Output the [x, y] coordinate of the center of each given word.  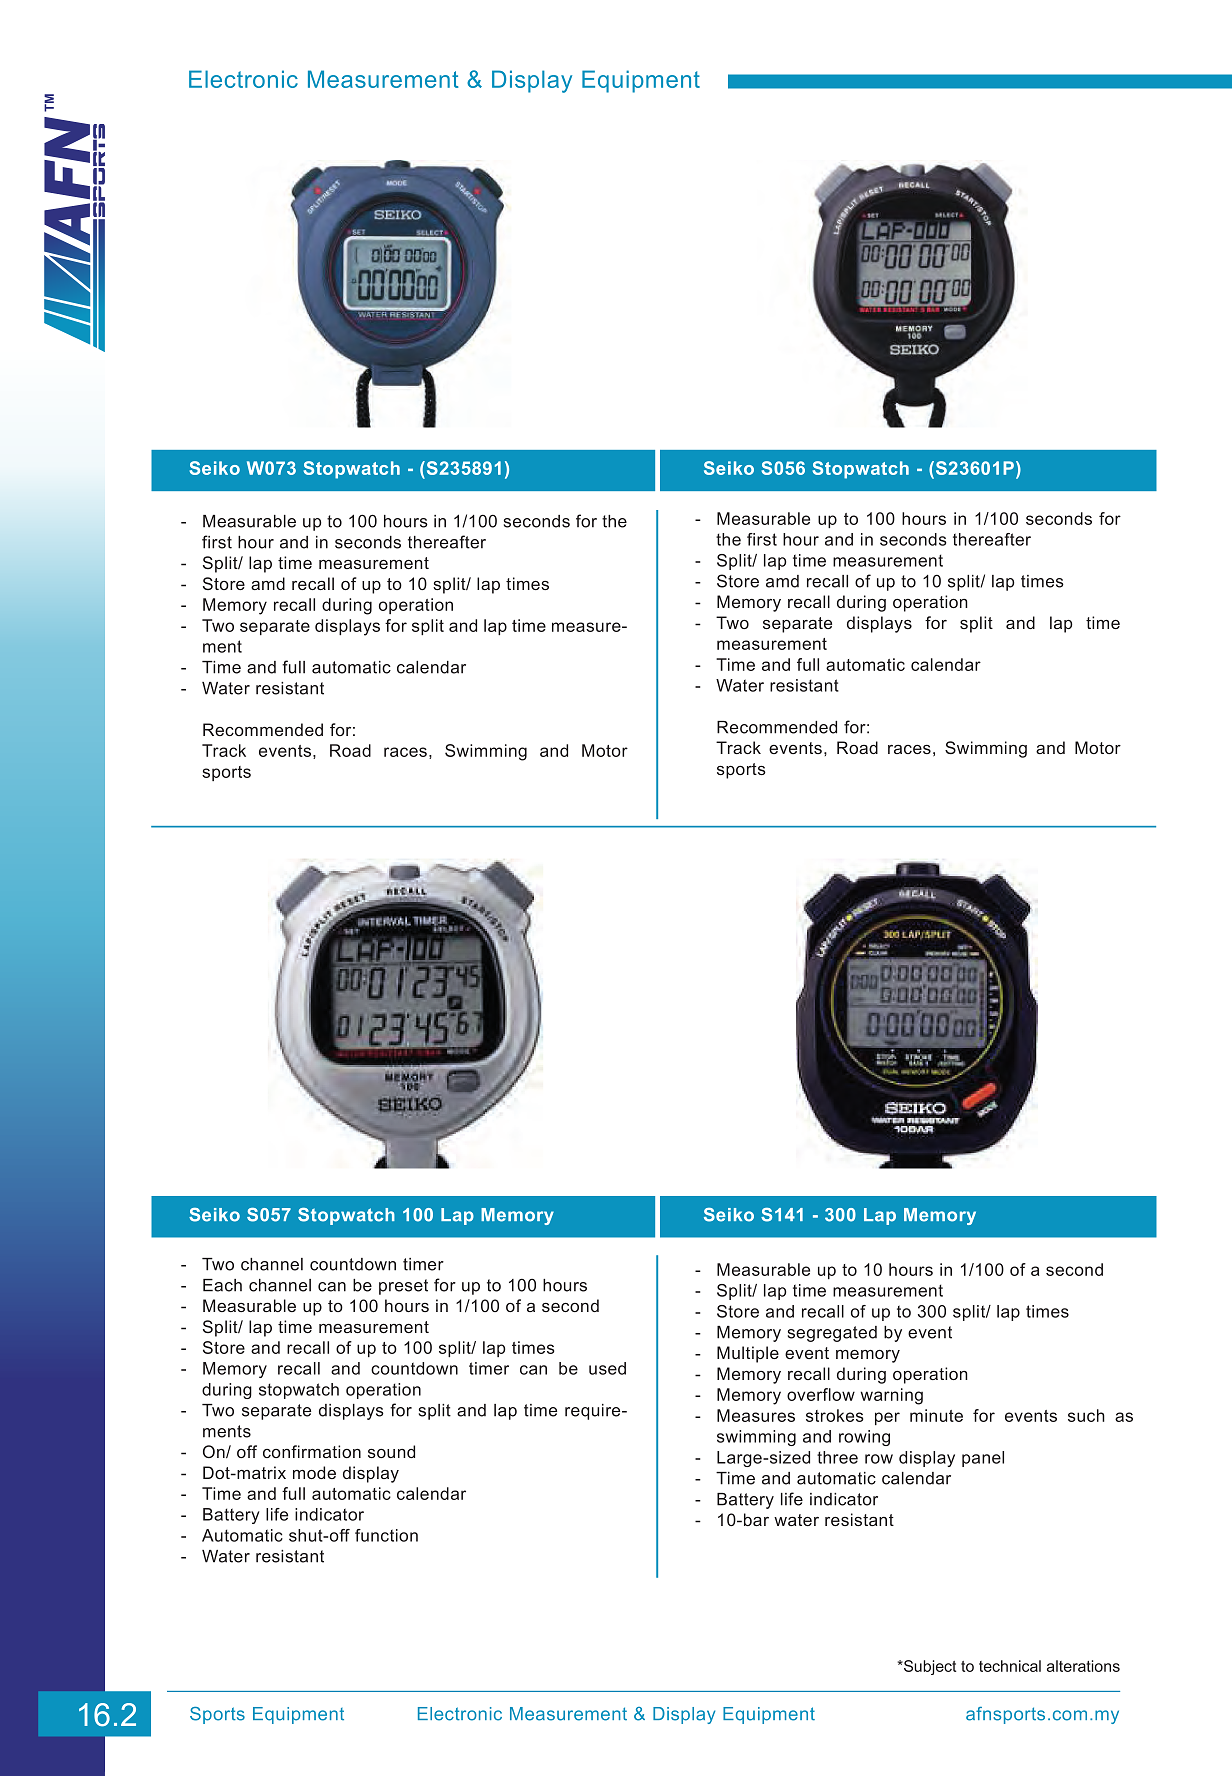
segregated [832, 1334]
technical [1010, 1666]
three [837, 1457]
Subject [929, 1667]
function [386, 1535]
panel [983, 1459]
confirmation [312, 1451]
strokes [834, 1415]
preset [403, 1287]
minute [936, 1415]
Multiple [748, 1354]
